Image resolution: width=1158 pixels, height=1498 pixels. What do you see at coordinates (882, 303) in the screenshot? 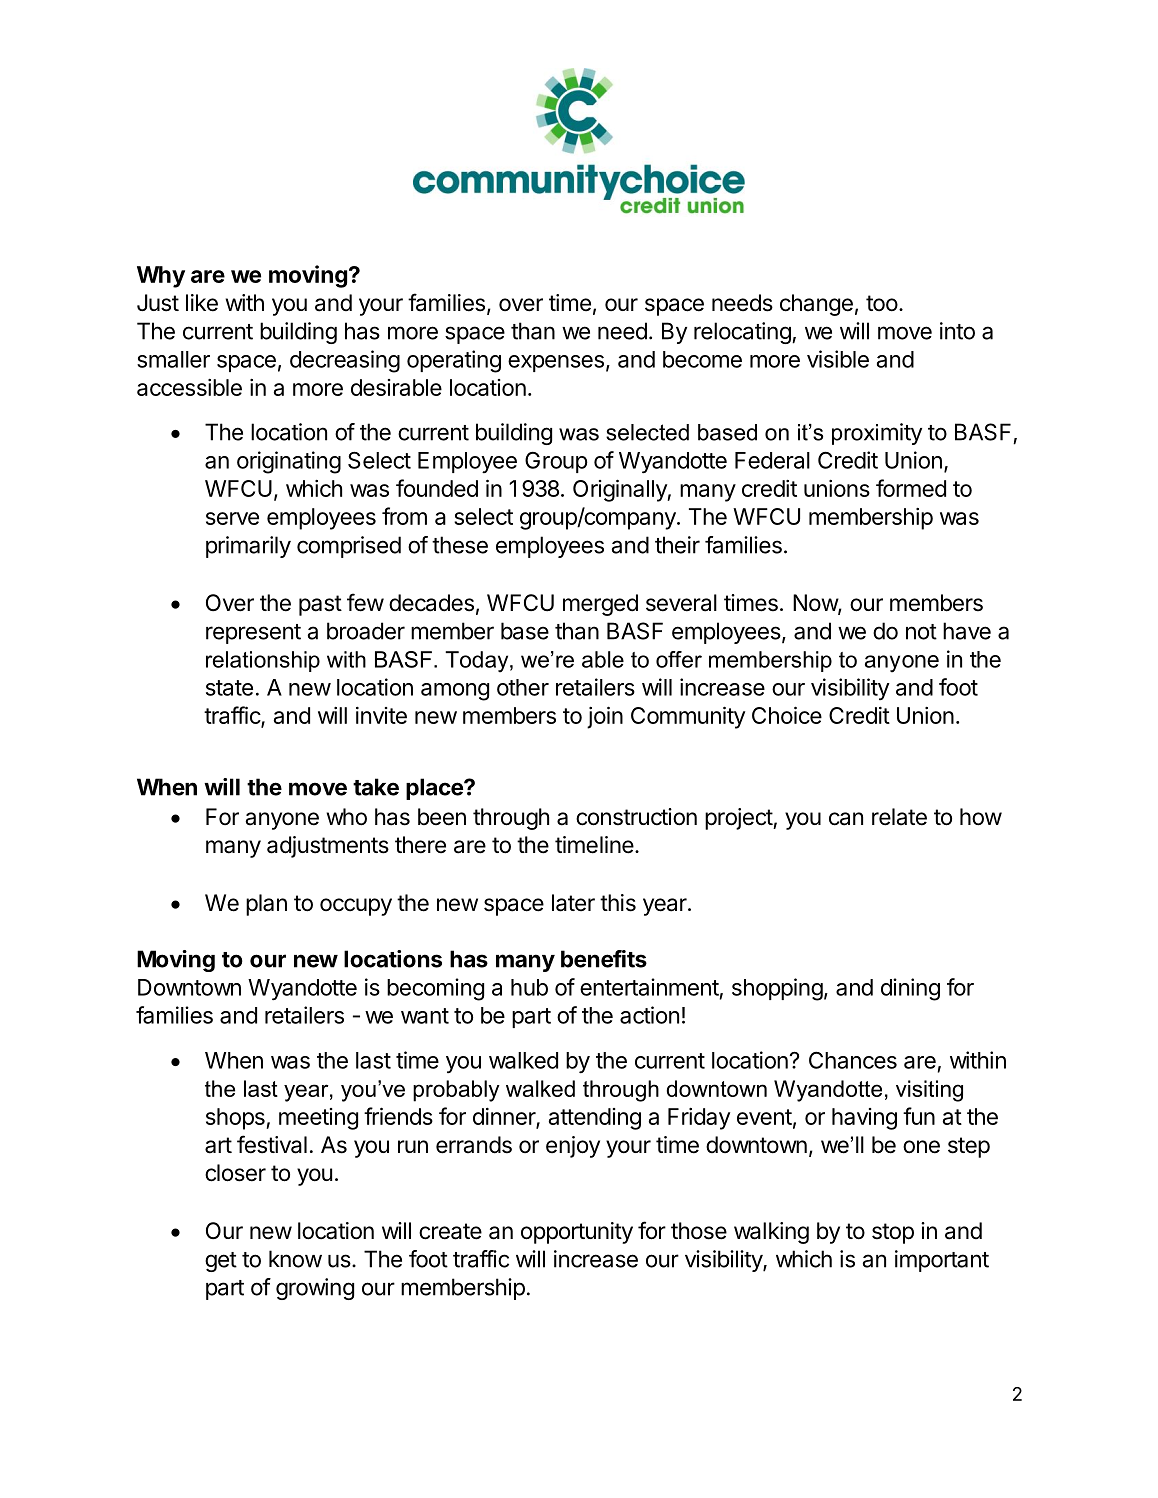
I see `too` at bounding box center [882, 303].
